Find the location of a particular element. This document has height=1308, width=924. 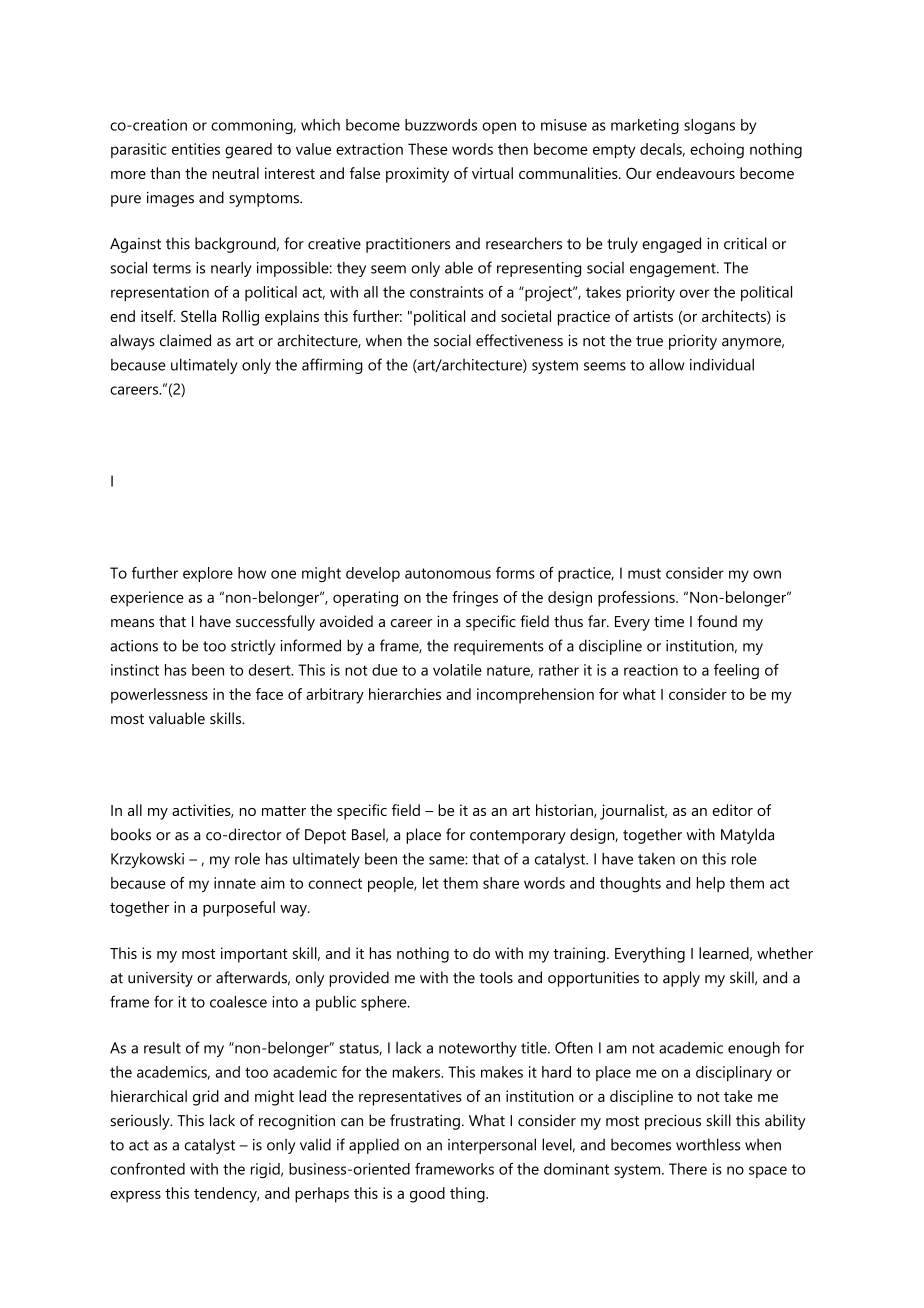

tendency is located at coordinates (226, 1195).
